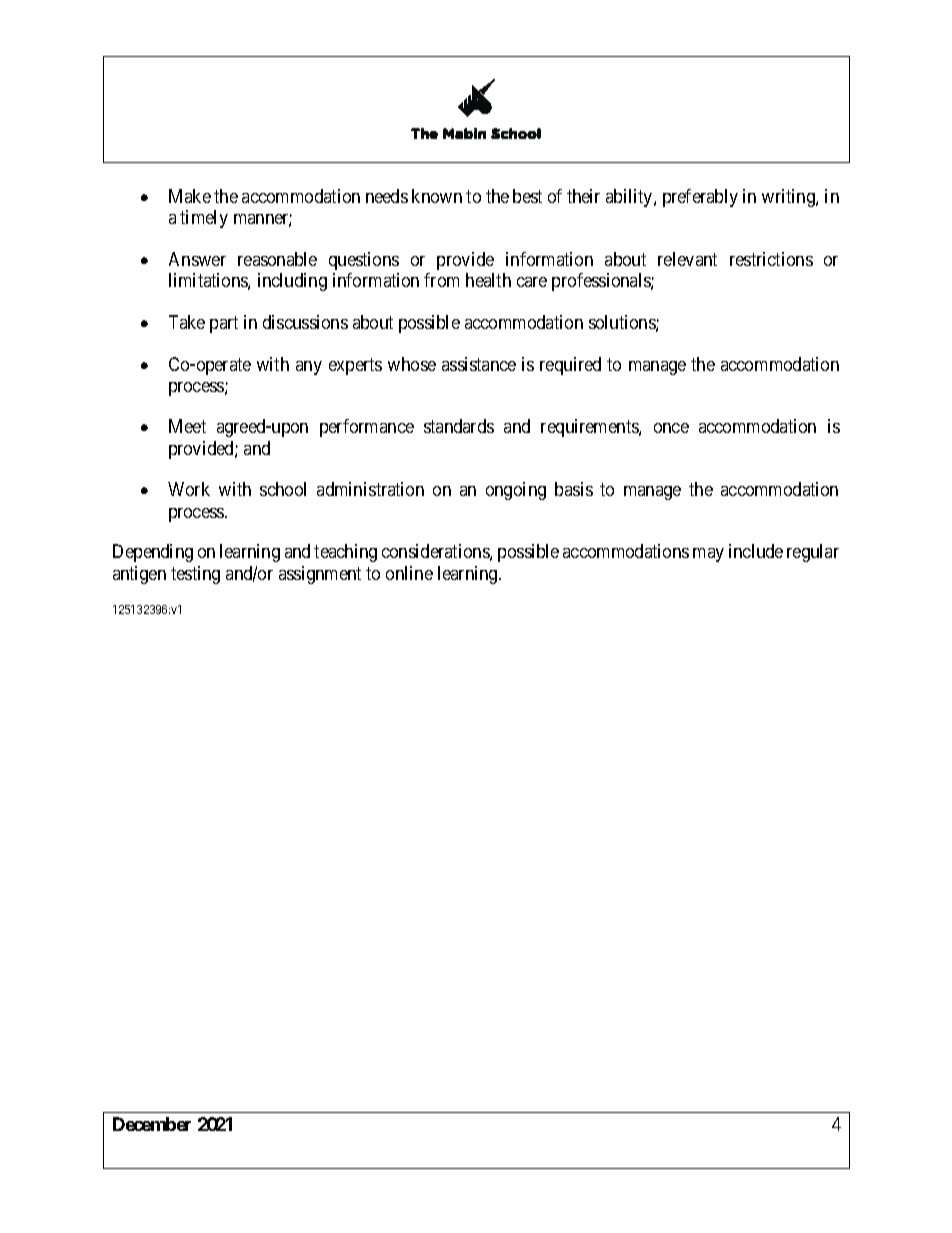  Describe the element at coordinates (756, 551) in the page. I see `include` at that location.
